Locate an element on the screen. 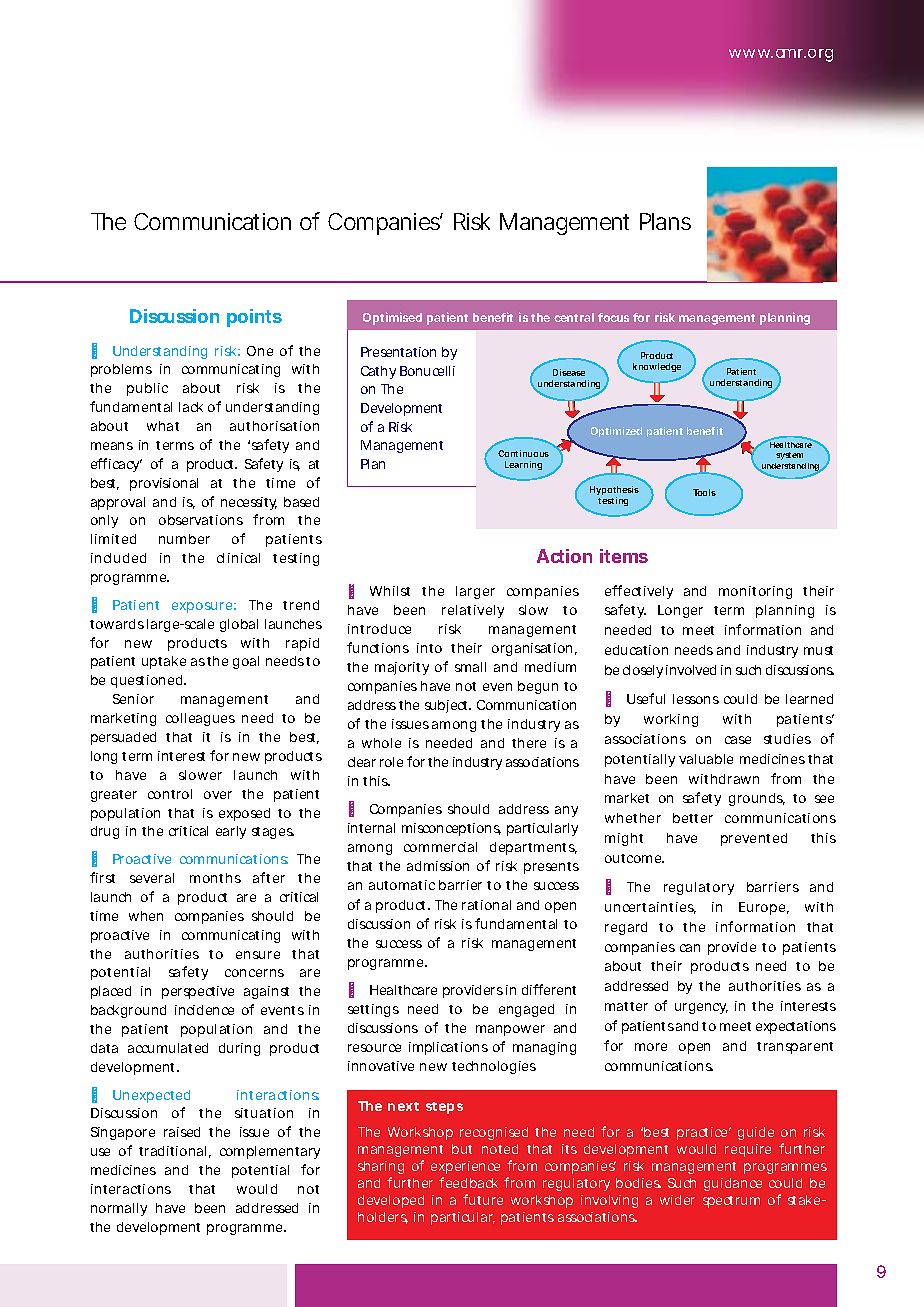  normally is located at coordinates (119, 1209).
